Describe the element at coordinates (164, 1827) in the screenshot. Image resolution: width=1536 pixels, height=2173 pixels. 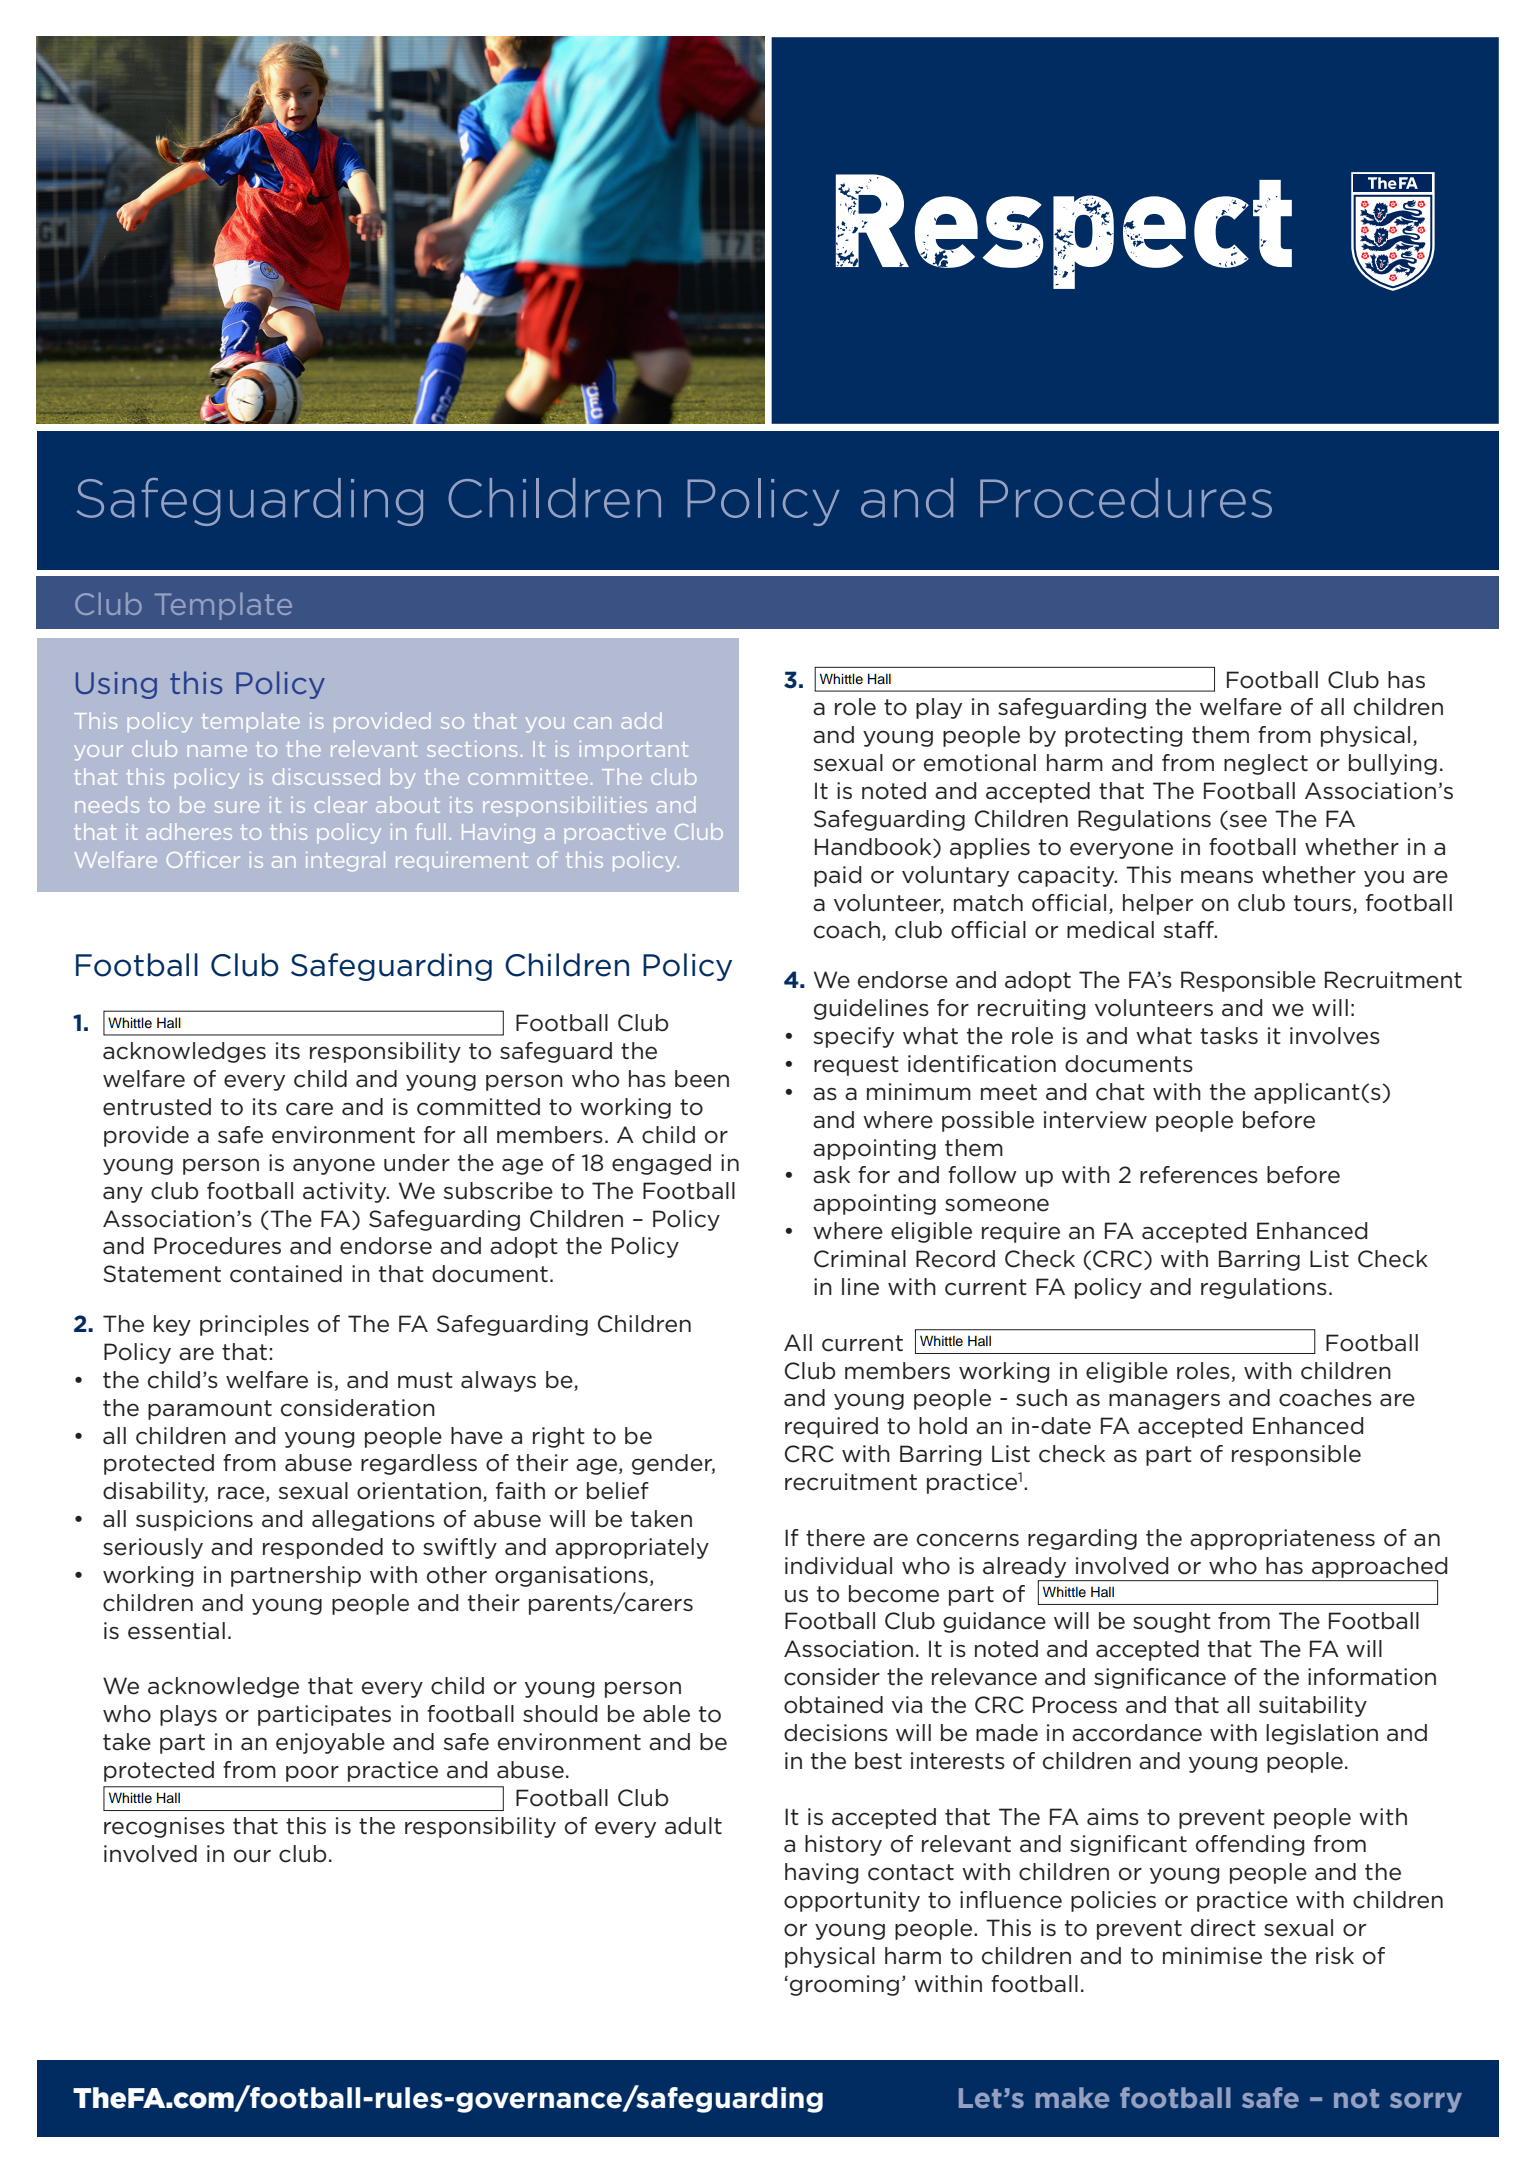
I see `recognises` at that location.
